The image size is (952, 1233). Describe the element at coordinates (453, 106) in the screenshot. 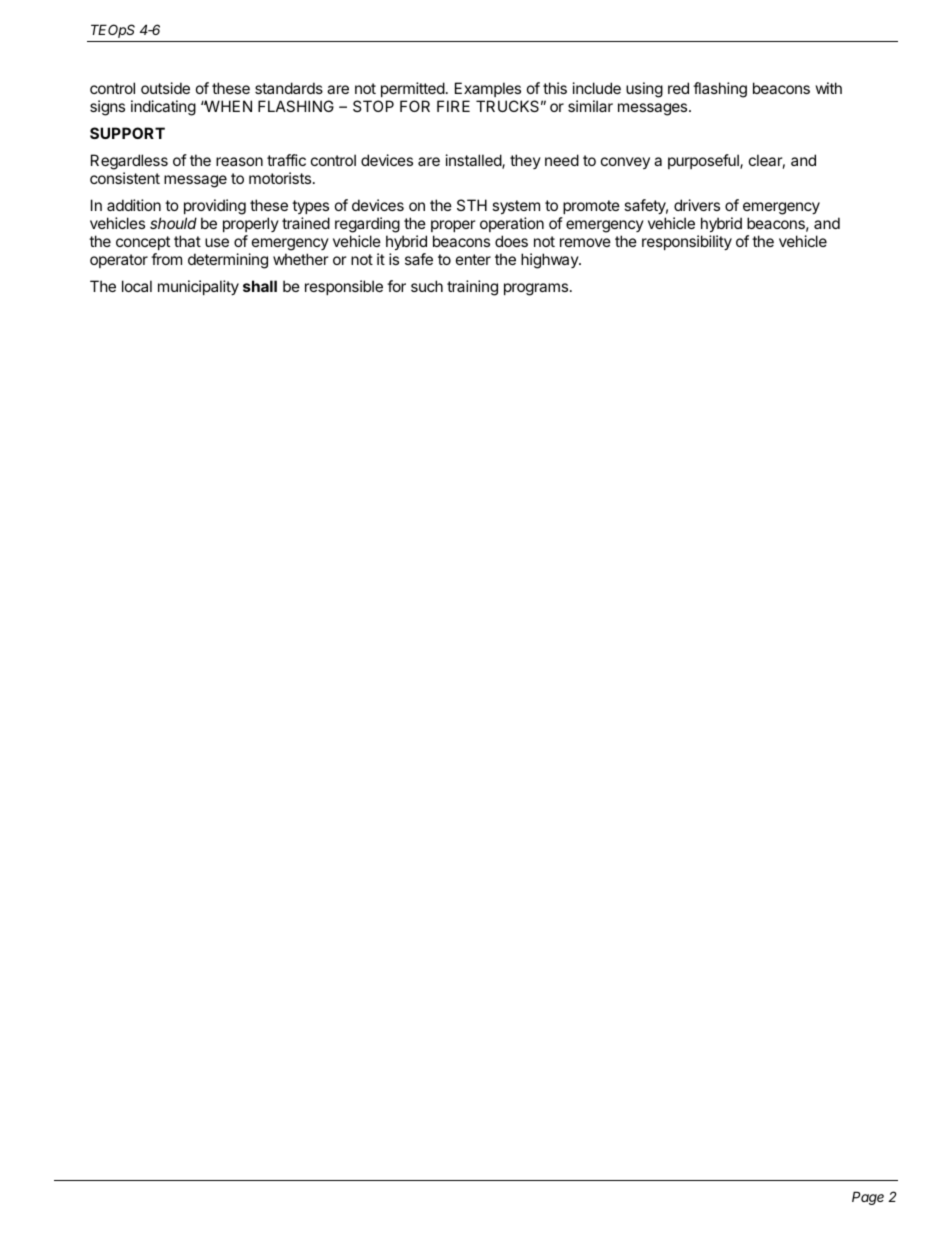

I see `FIRE` at that location.
